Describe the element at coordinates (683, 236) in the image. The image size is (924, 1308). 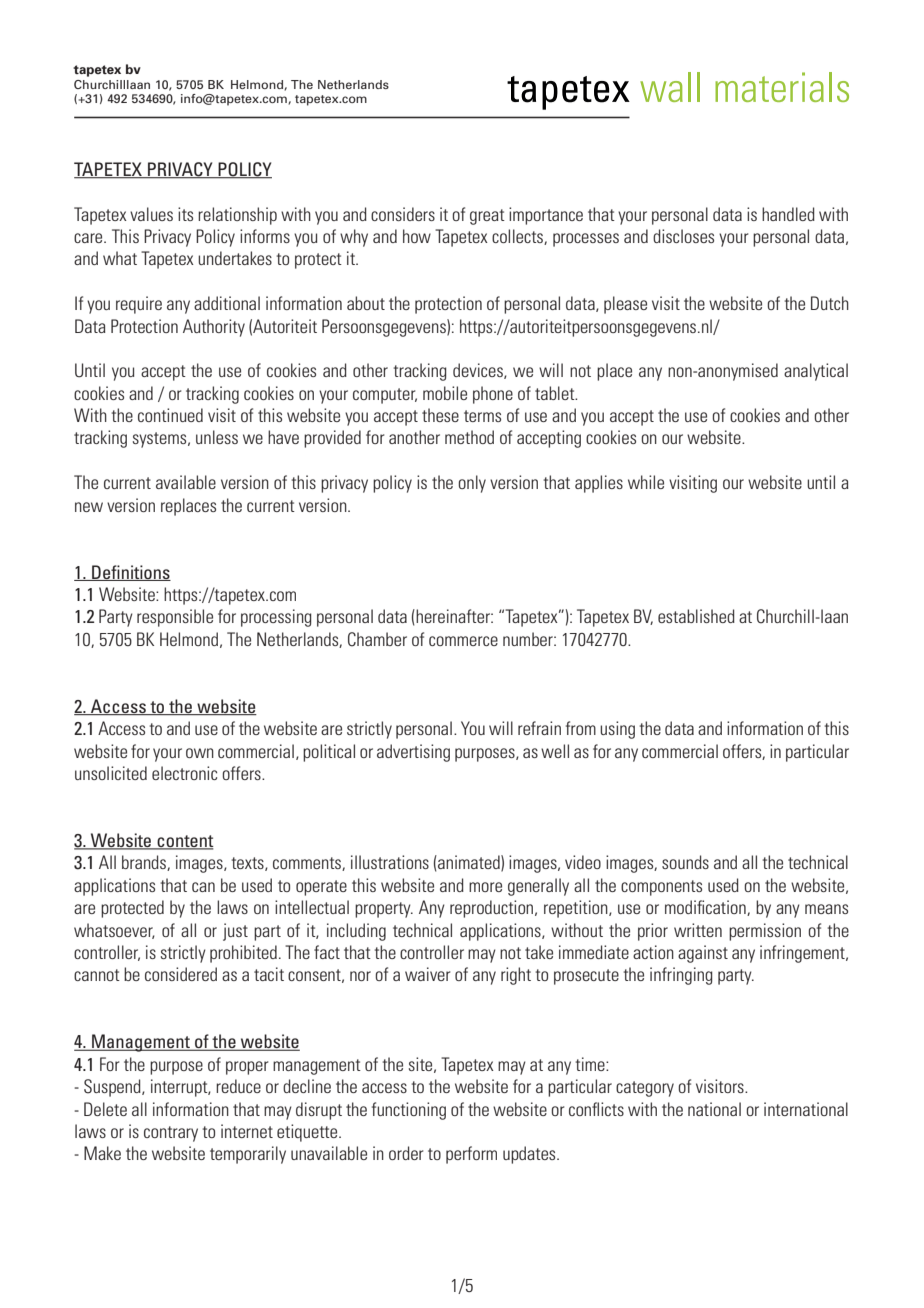
I see `discloses` at that location.
